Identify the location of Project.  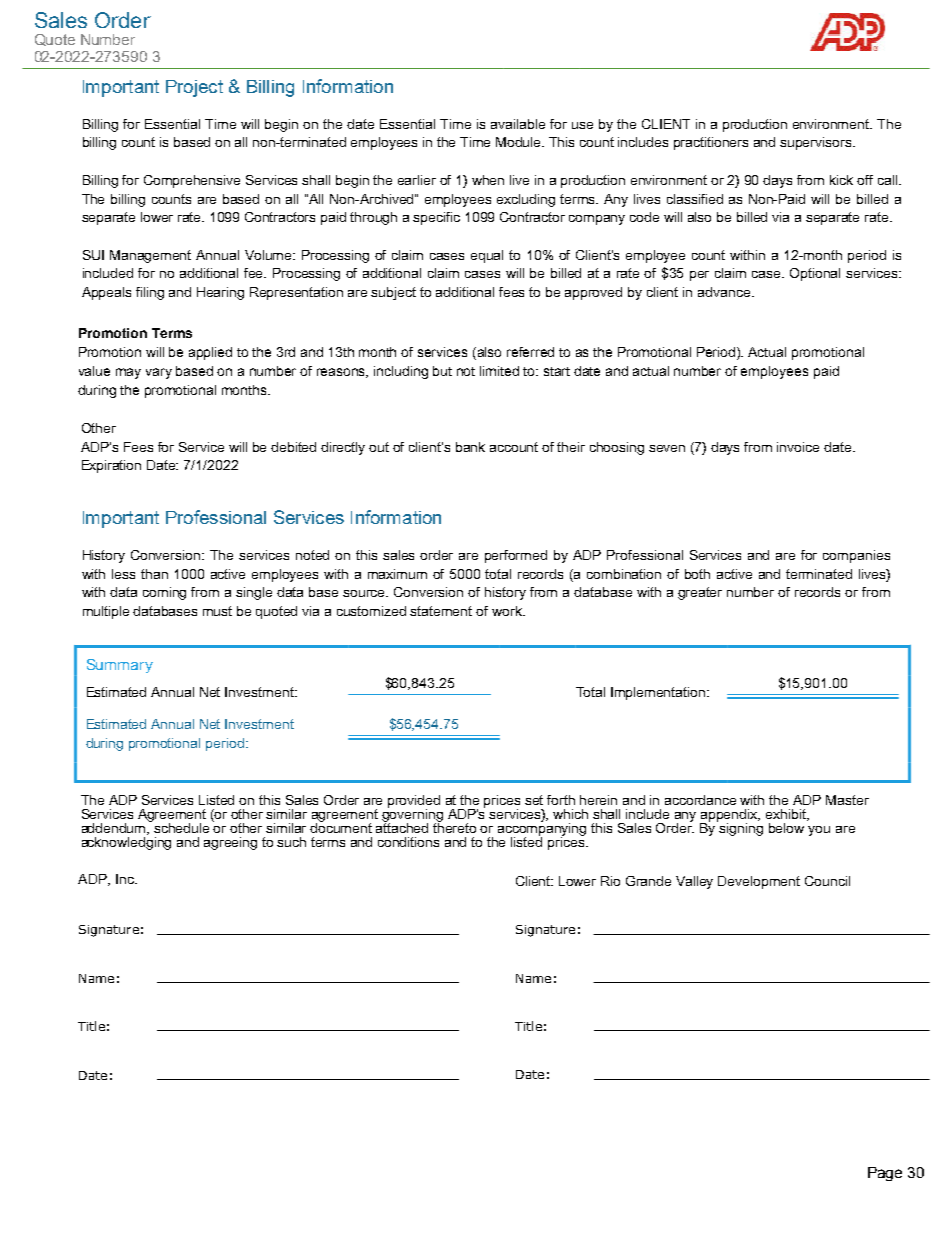
(194, 88).
